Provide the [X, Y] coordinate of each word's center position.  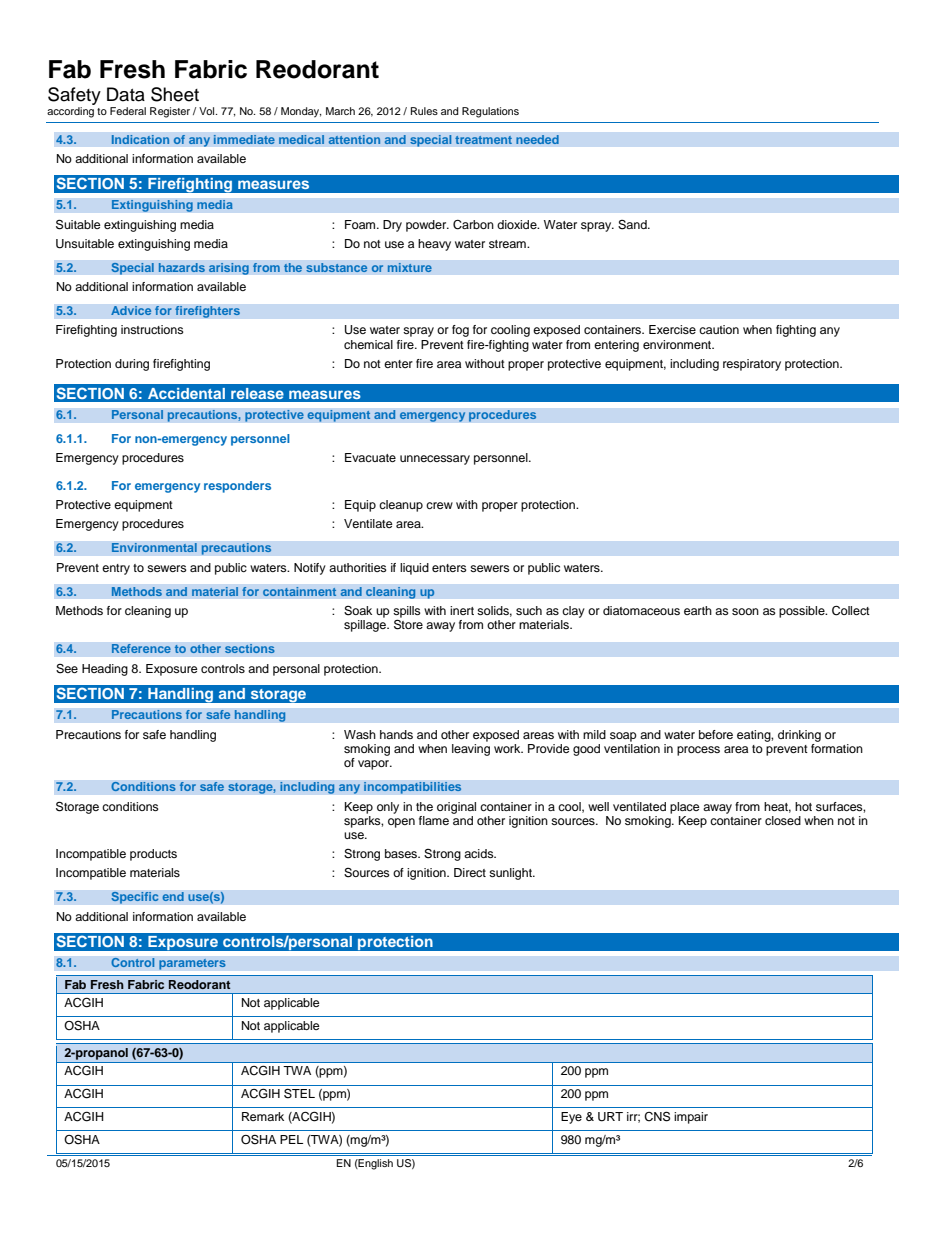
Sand [633, 225]
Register [170, 112]
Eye [571, 1118]
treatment [483, 140]
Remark [263, 1116]
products [153, 855]
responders [237, 487]
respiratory [752, 365]
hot [803, 806]
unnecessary [435, 460]
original [456, 808]
